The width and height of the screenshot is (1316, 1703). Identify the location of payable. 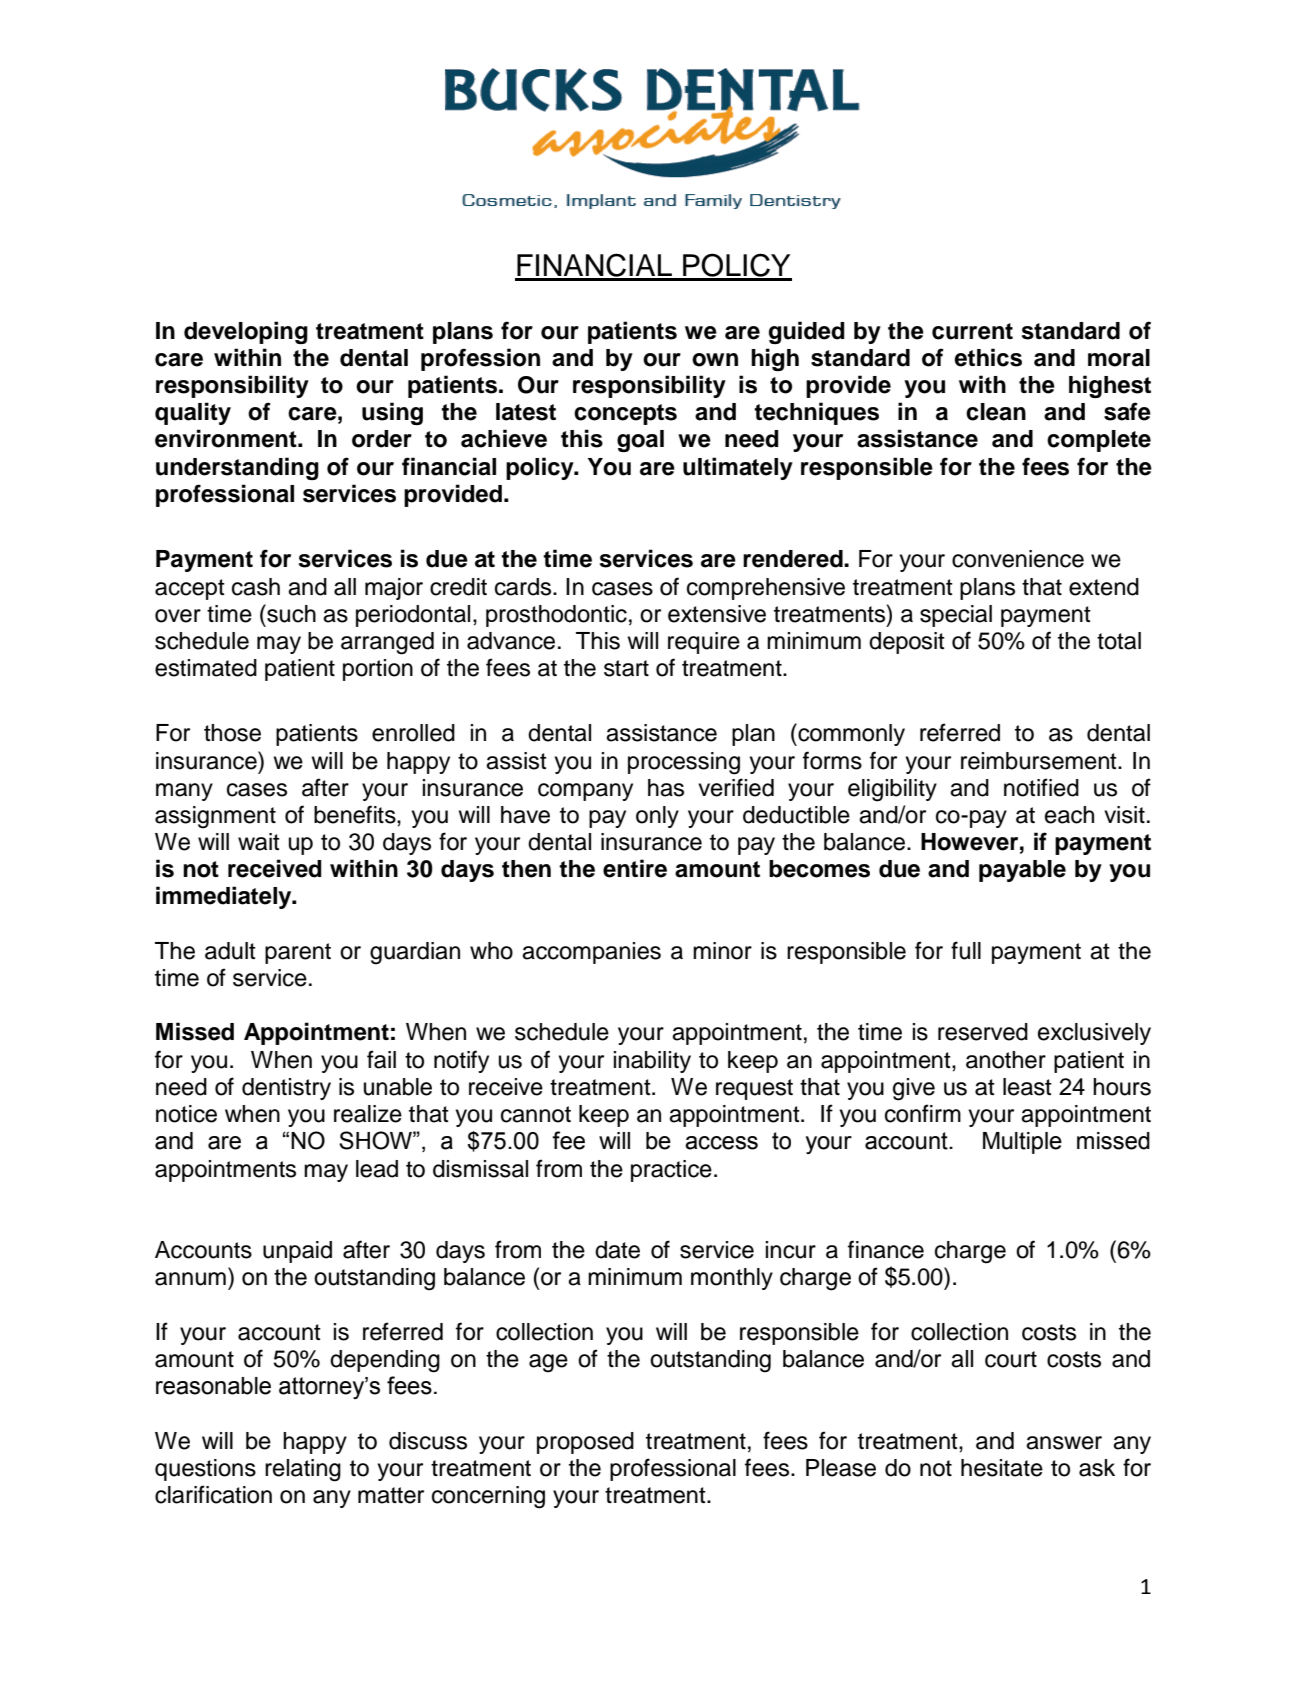
(1022, 871).
